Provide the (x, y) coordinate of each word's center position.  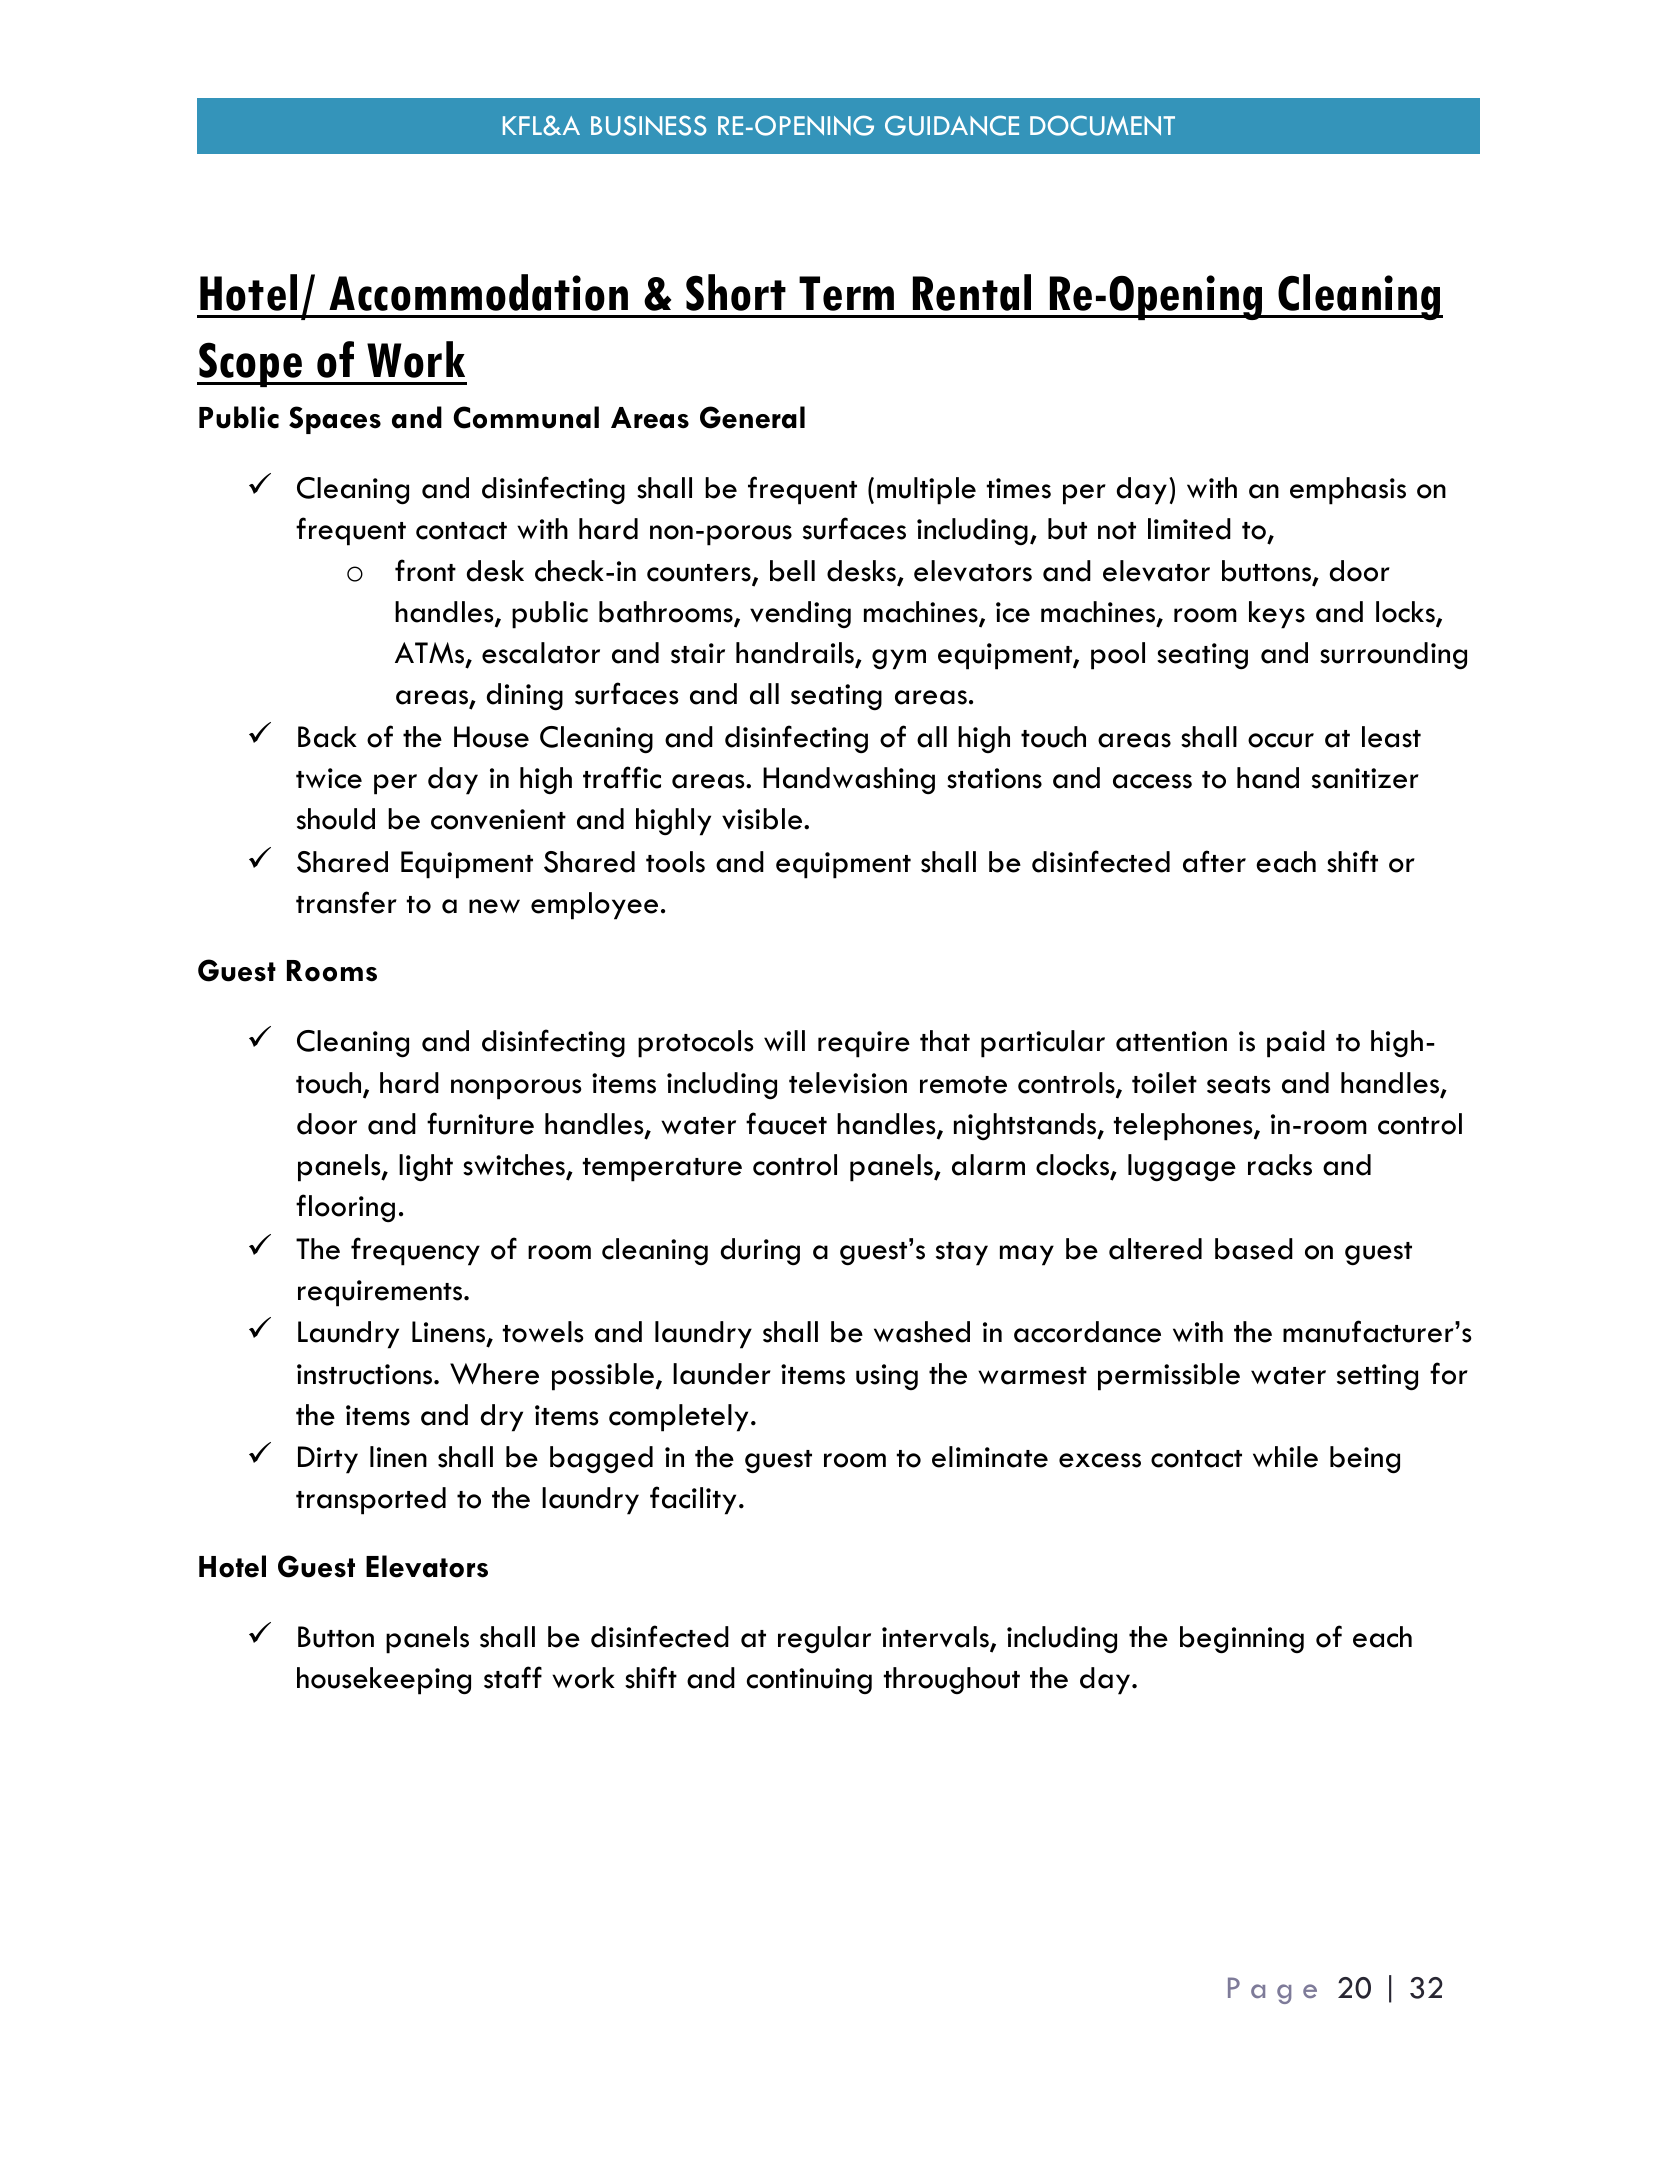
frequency (415, 1251)
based (1254, 1249)
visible (763, 819)
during (760, 1252)
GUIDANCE (952, 125)
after (1214, 861)
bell (792, 571)
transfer (346, 902)
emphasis (1348, 491)
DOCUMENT (1102, 125)
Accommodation (478, 292)
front (425, 570)
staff (513, 1677)
